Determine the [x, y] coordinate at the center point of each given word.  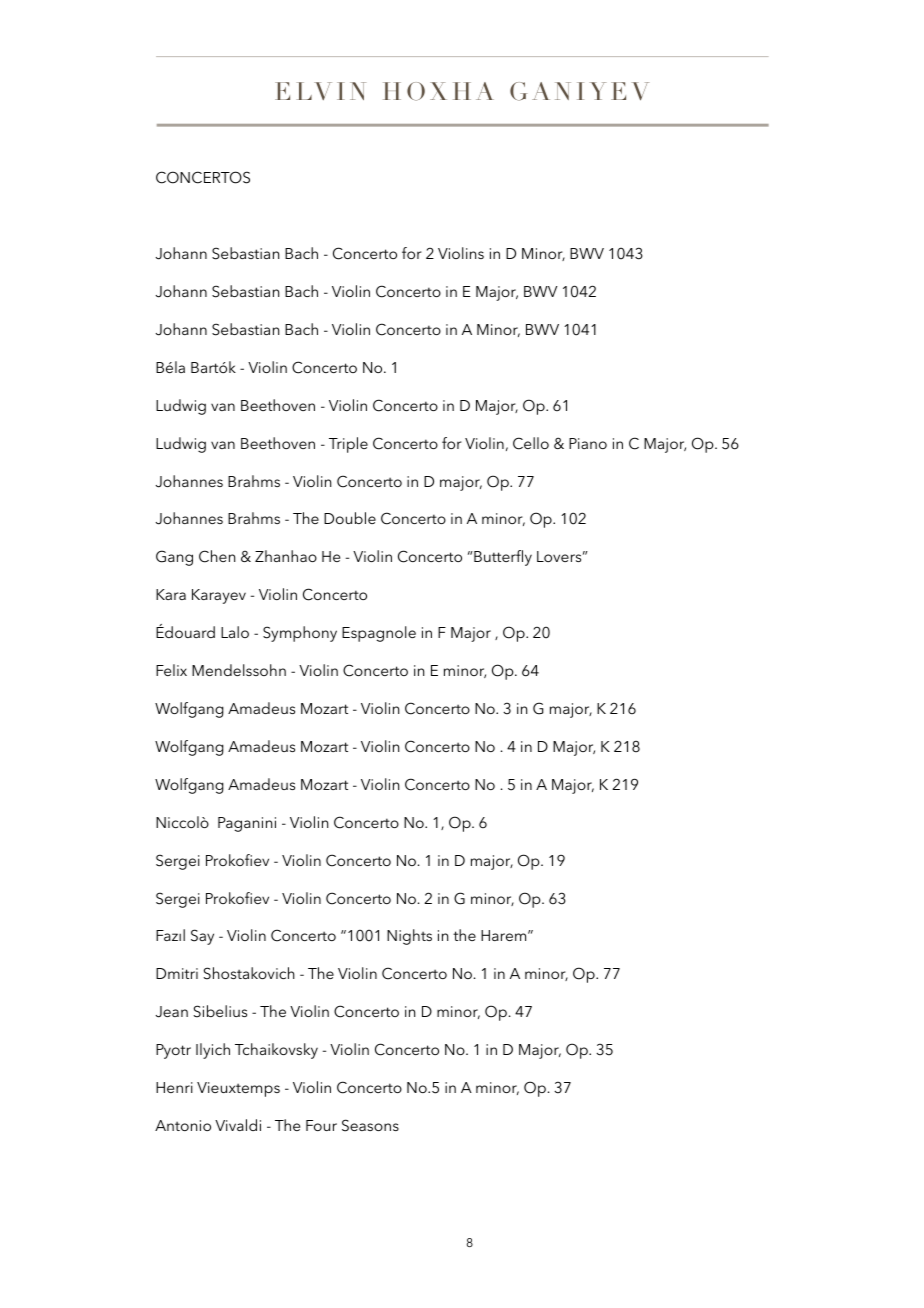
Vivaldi [238, 1125]
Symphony [300, 634]
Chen [217, 556]
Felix [171, 670]
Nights [409, 937]
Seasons [370, 1125]
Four [321, 1125]
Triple [348, 445]
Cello [531, 443]
